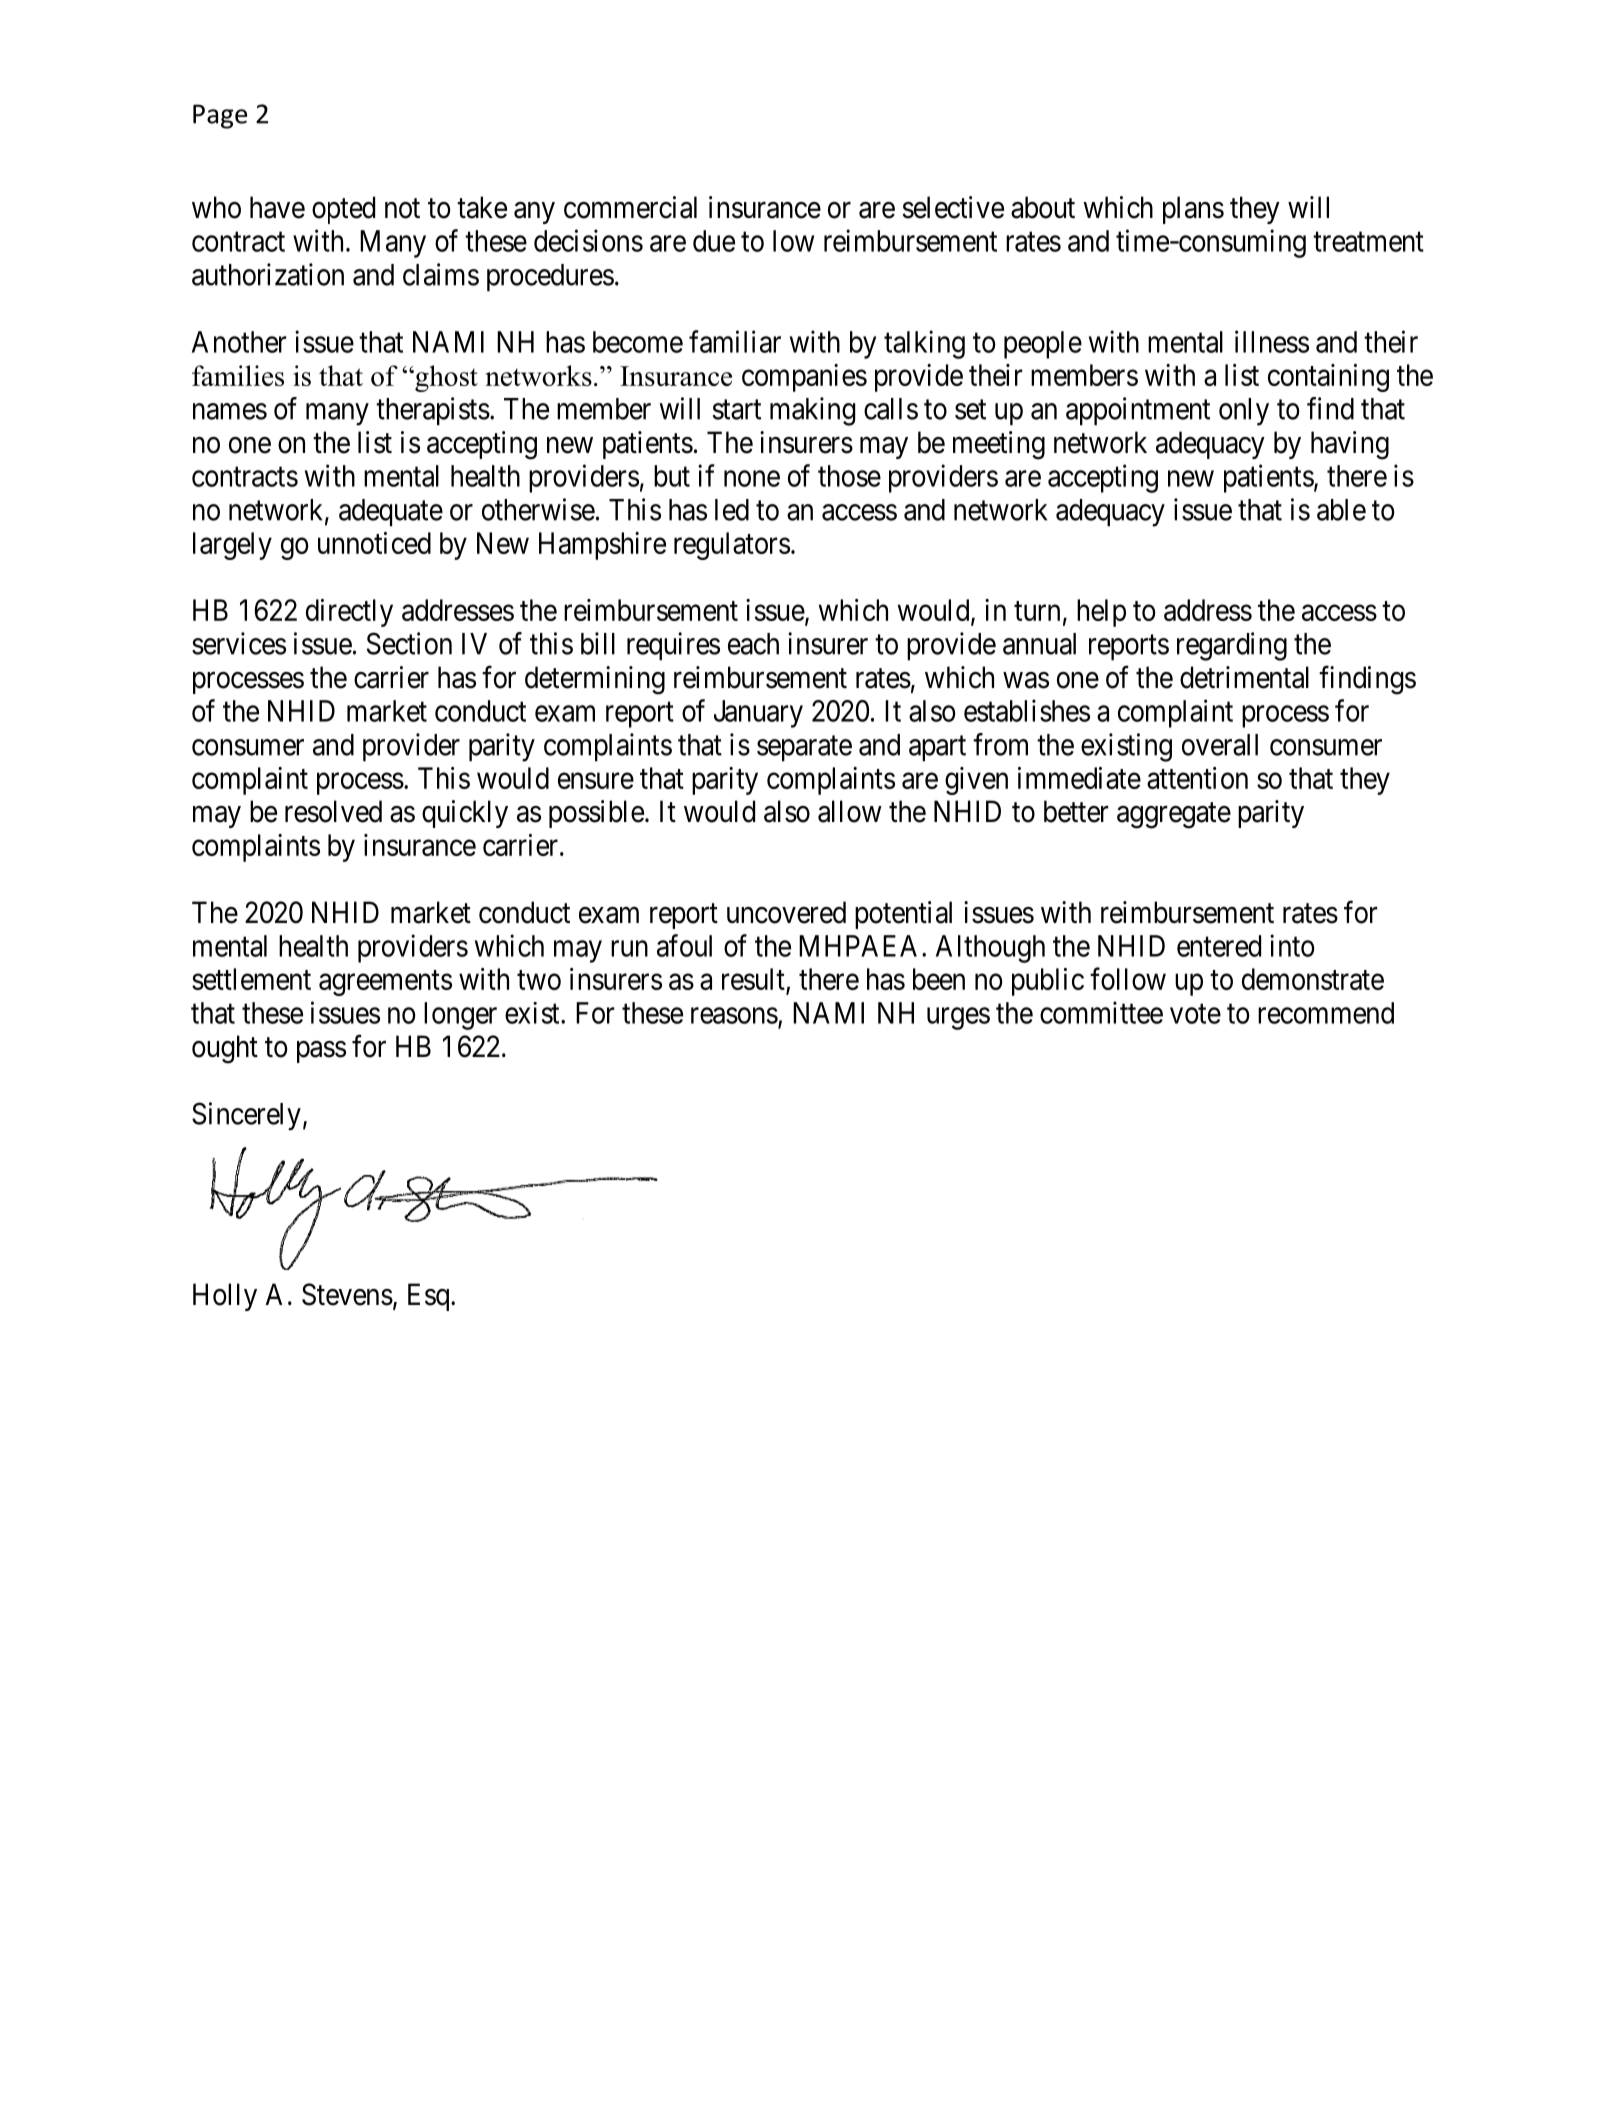 Image resolution: width=1623 pixels, height=2101 pixels. I want to click on Section, so click(409, 643).
